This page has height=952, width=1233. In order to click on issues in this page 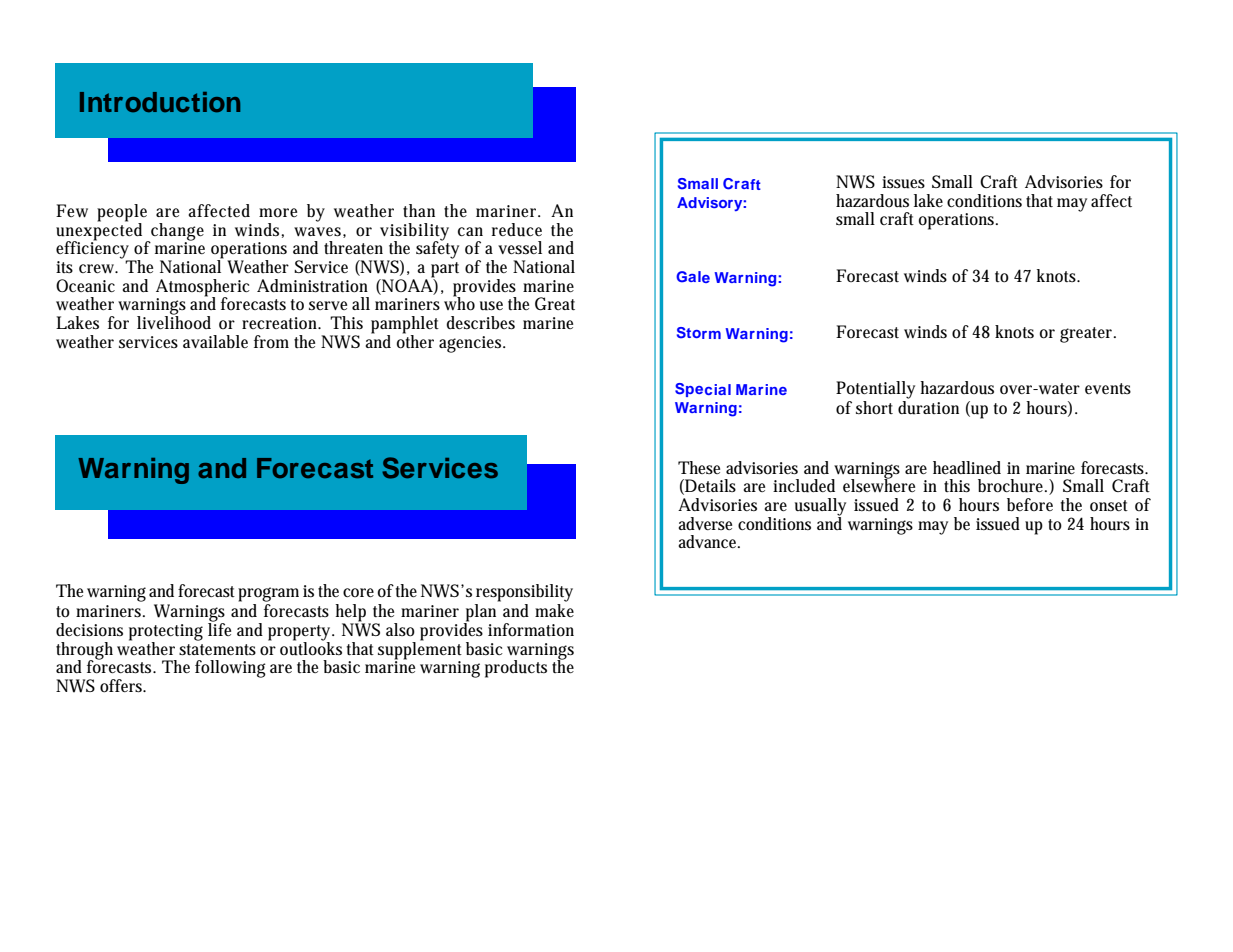, I will do `click(903, 182)`.
